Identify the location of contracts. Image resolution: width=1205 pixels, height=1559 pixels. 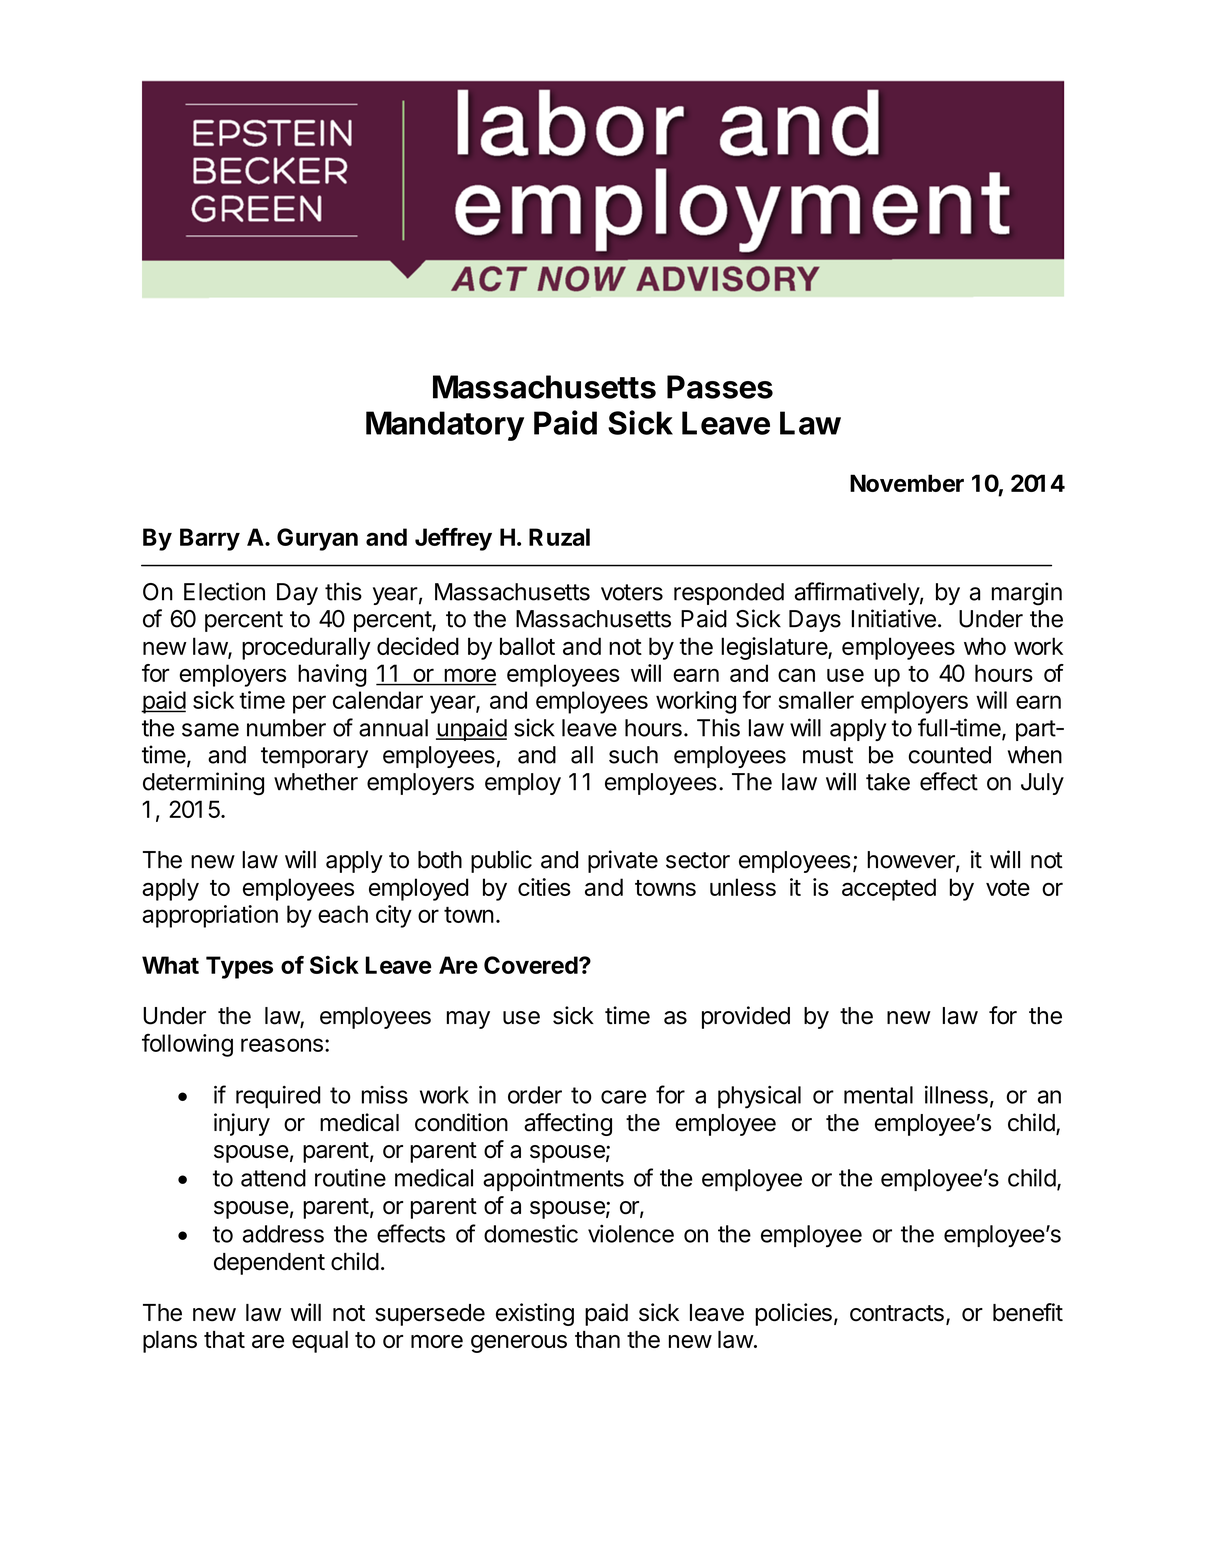
(897, 1313).
